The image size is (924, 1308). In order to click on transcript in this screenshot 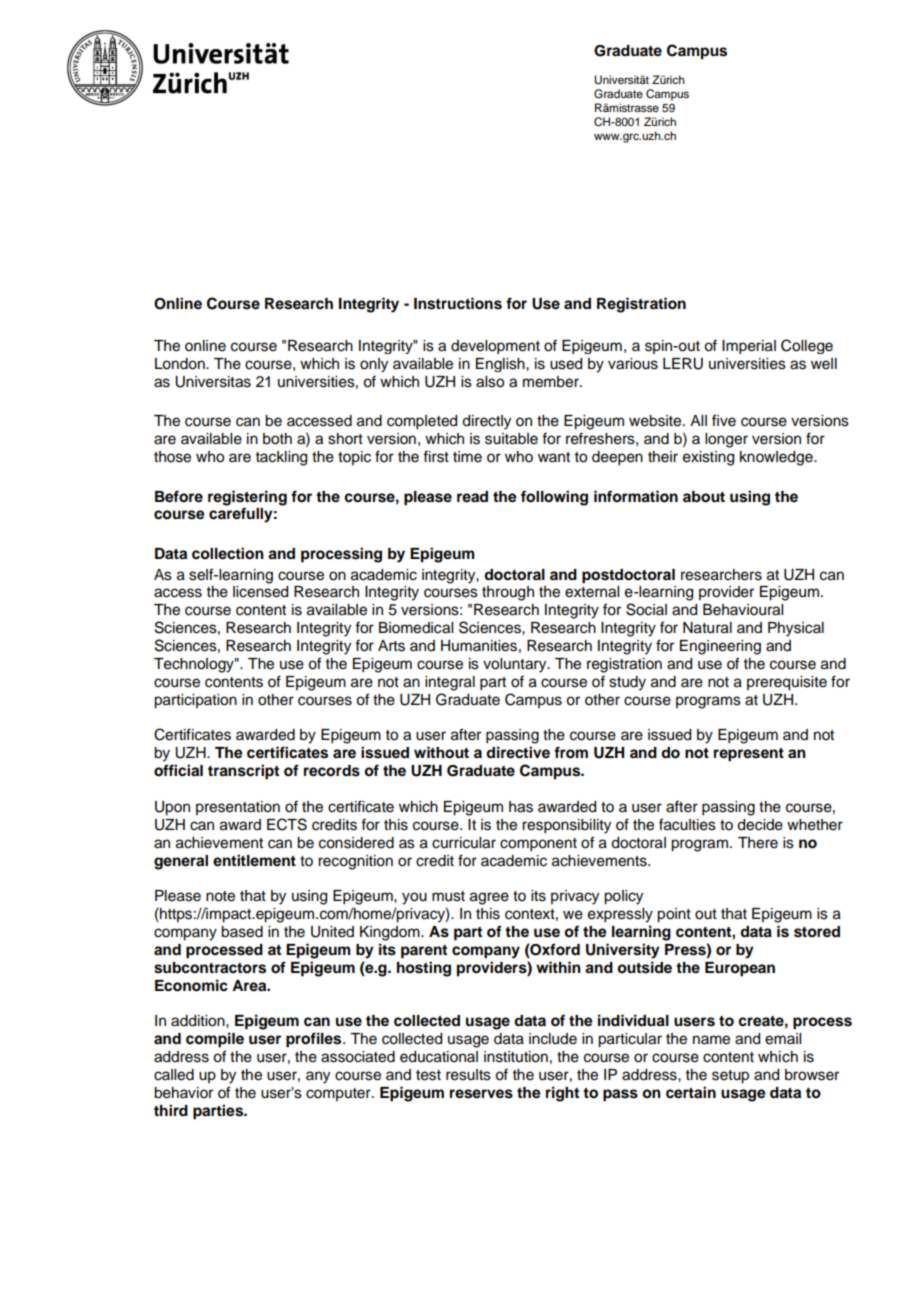, I will do `click(243, 772)`.
